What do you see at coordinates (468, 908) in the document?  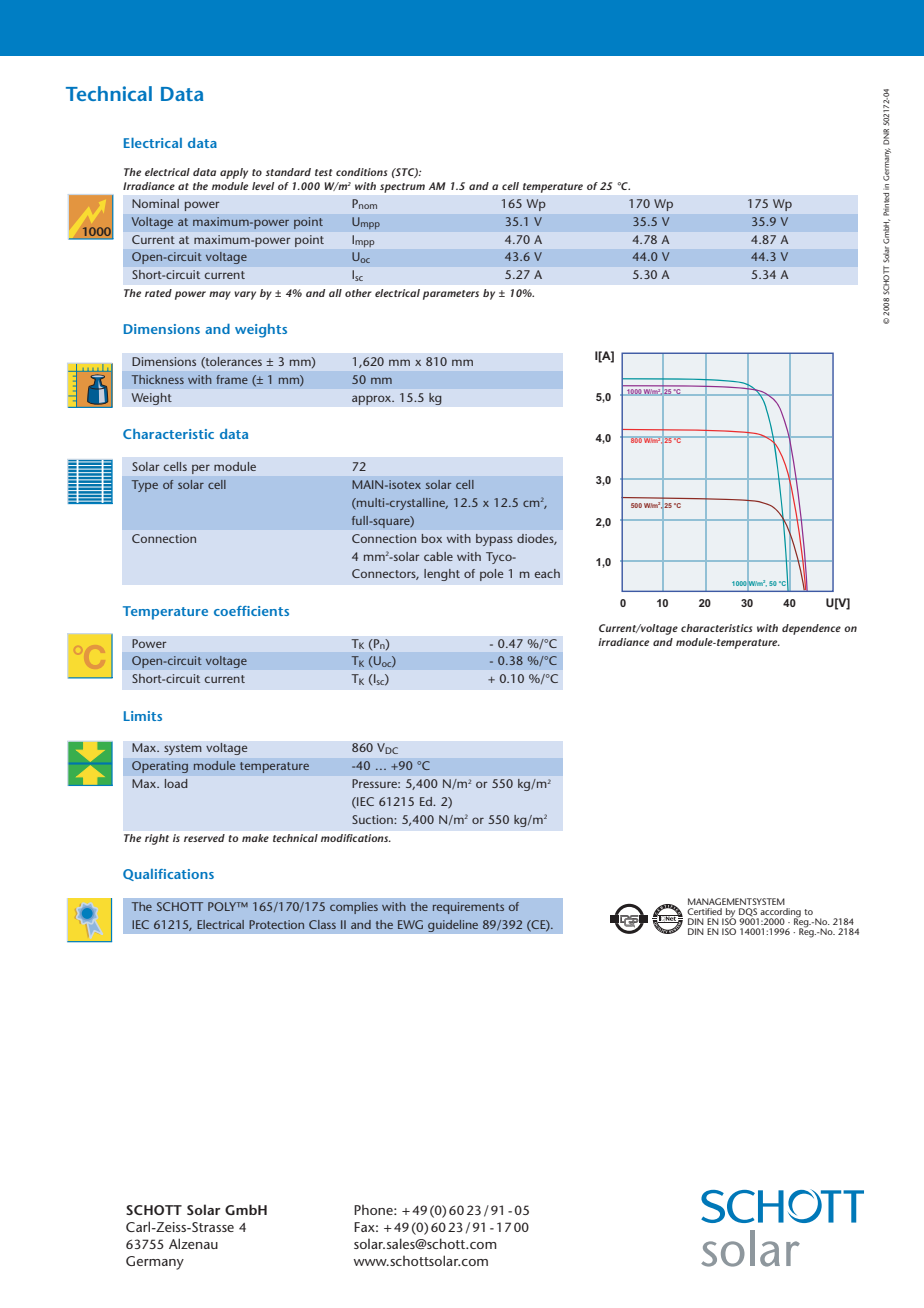 I see `requirements` at bounding box center [468, 908].
